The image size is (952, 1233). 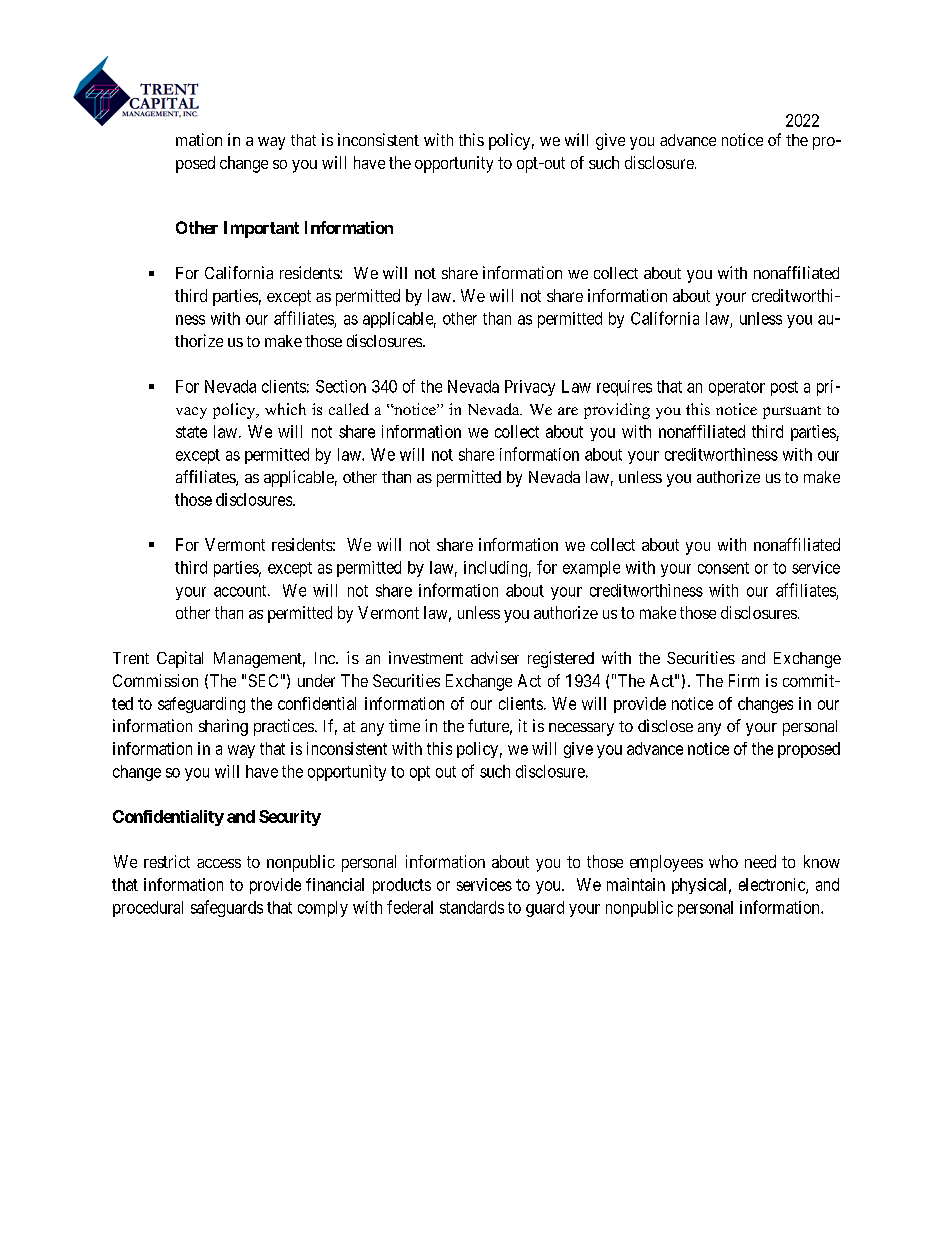 I want to click on Important, so click(x=261, y=229).
